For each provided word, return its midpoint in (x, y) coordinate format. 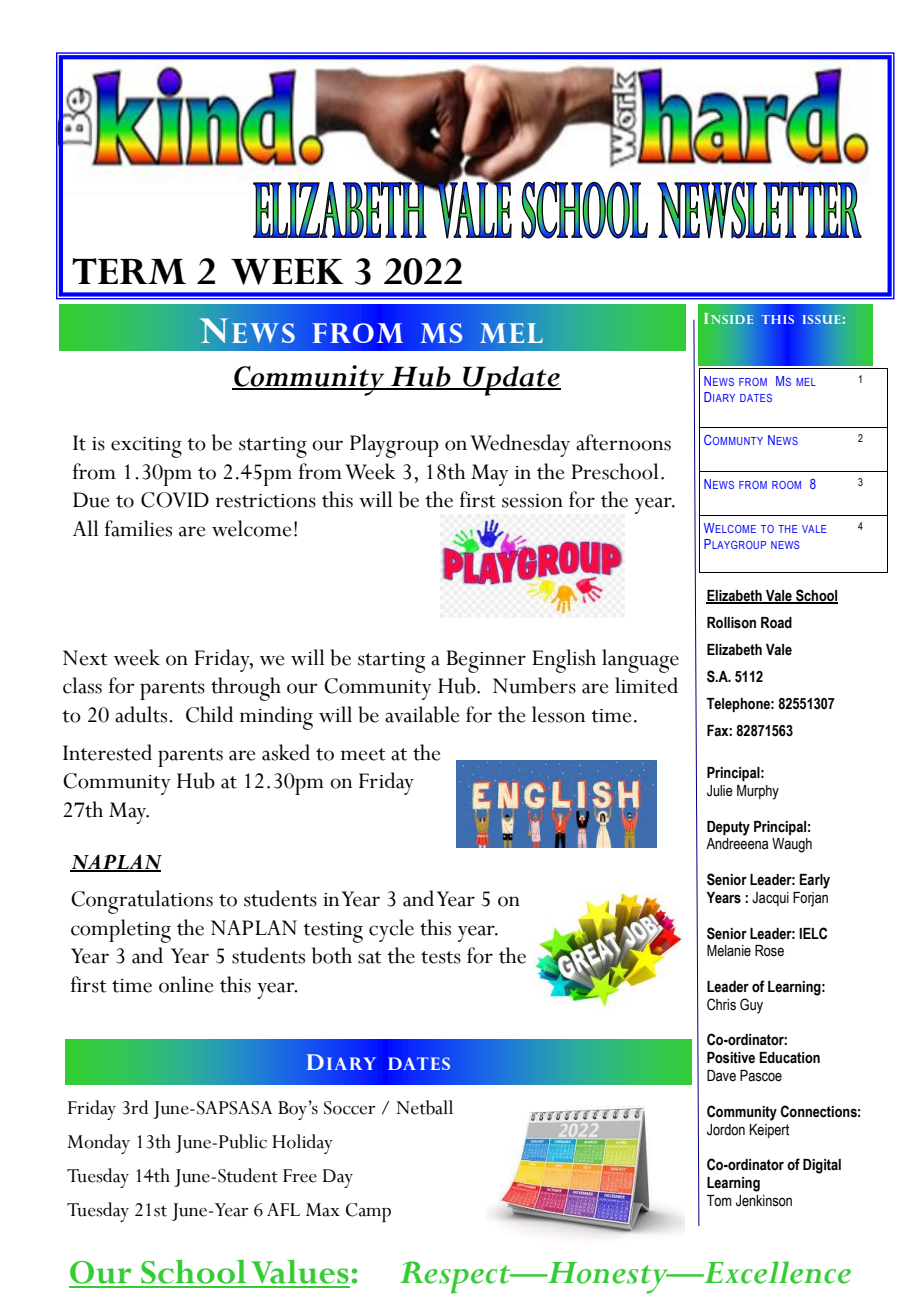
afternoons (623, 442)
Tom (719, 1201)
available (422, 714)
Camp (368, 1212)
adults (142, 714)
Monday (98, 1144)
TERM (129, 271)
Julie (720, 791)
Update (511, 381)
